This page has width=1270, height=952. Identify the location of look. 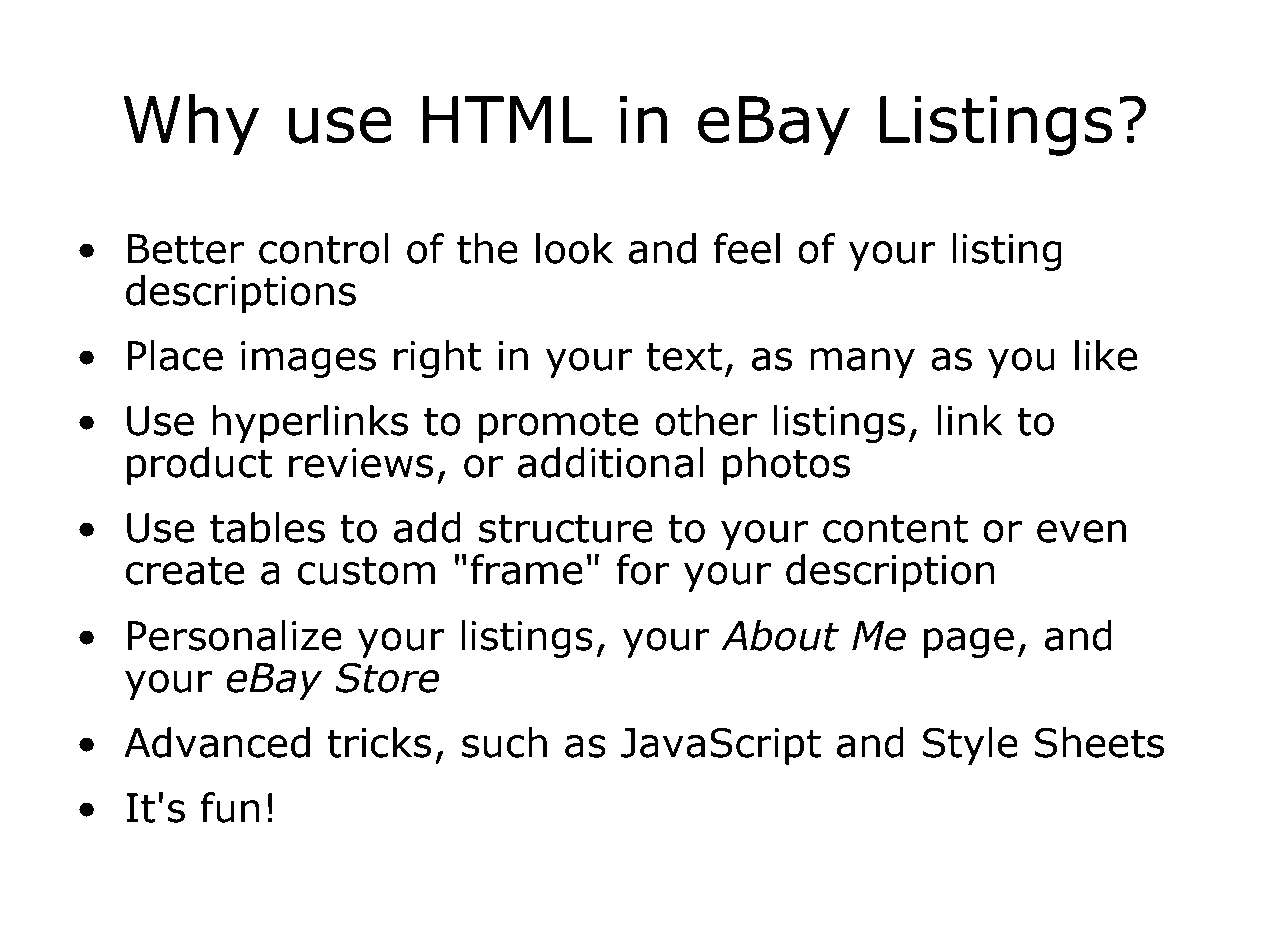
(574, 248).
